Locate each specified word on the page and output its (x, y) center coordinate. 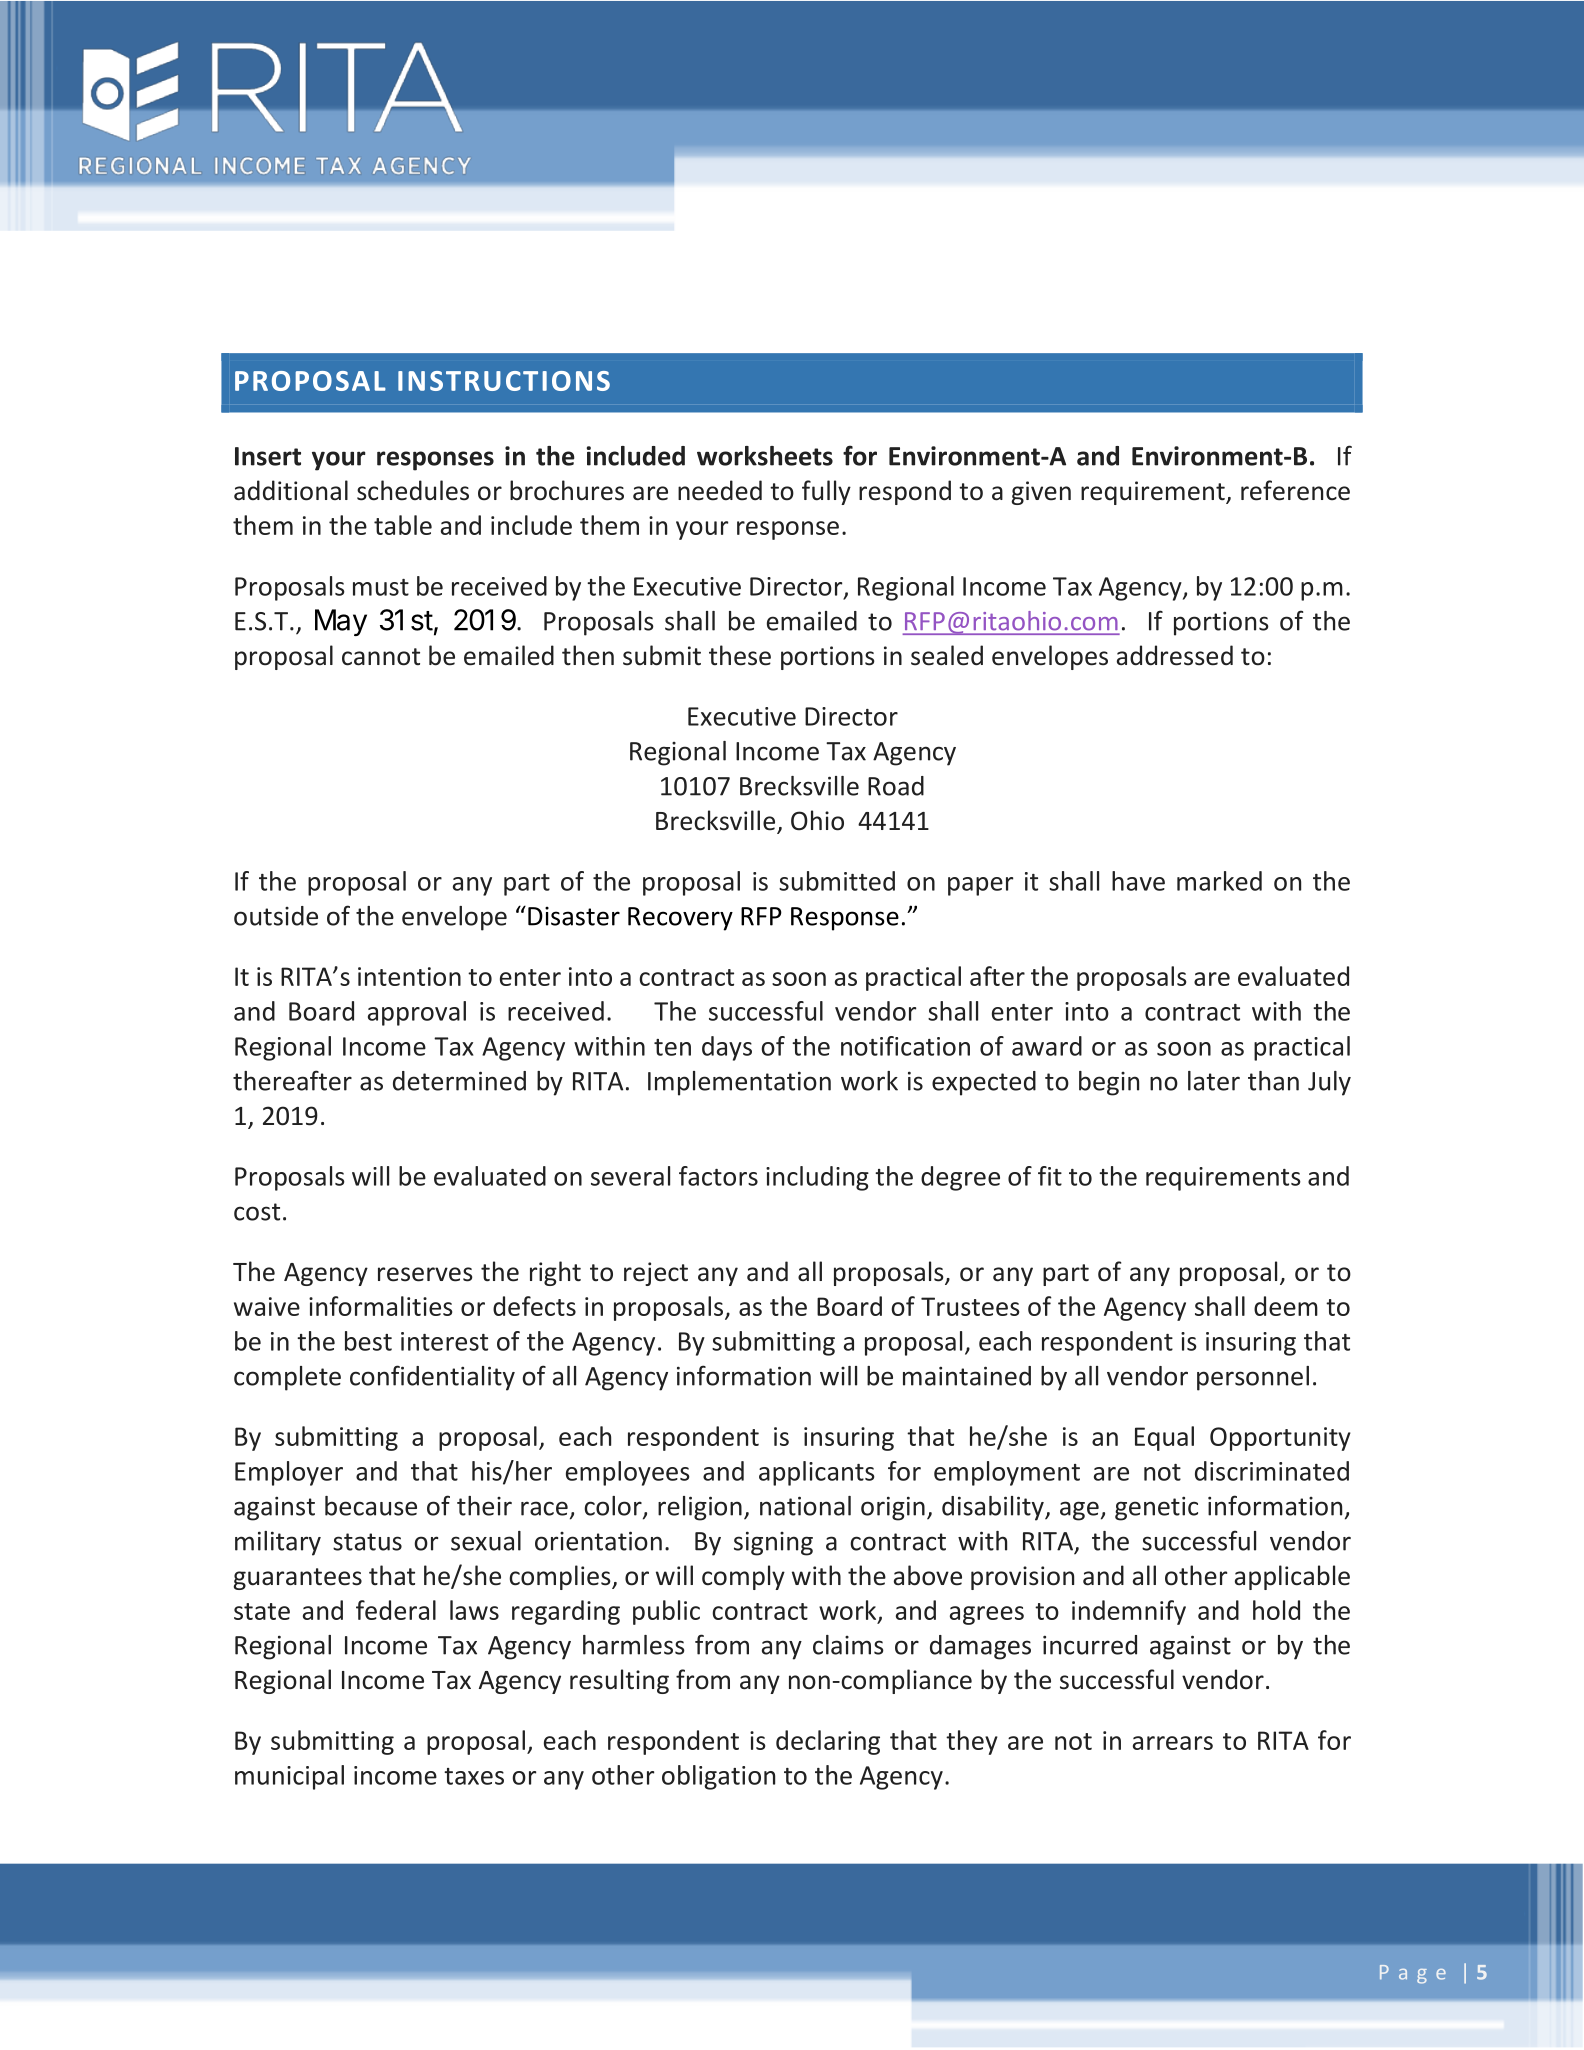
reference (1295, 490)
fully (826, 492)
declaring (828, 1742)
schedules (413, 490)
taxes (474, 1776)
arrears (1173, 1743)
